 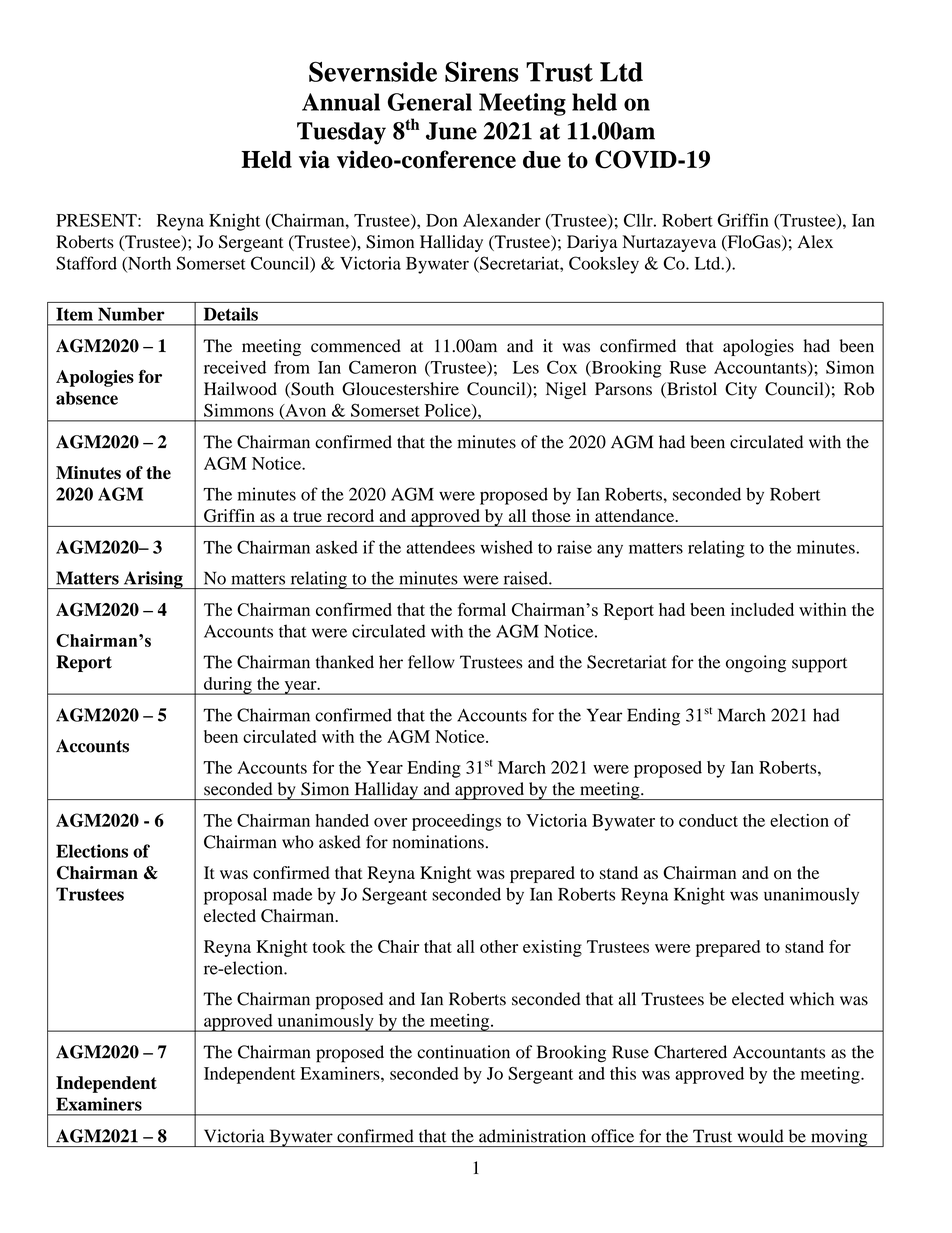 What do you see at coordinates (153, 580) in the screenshot?
I see `Arising` at bounding box center [153, 580].
